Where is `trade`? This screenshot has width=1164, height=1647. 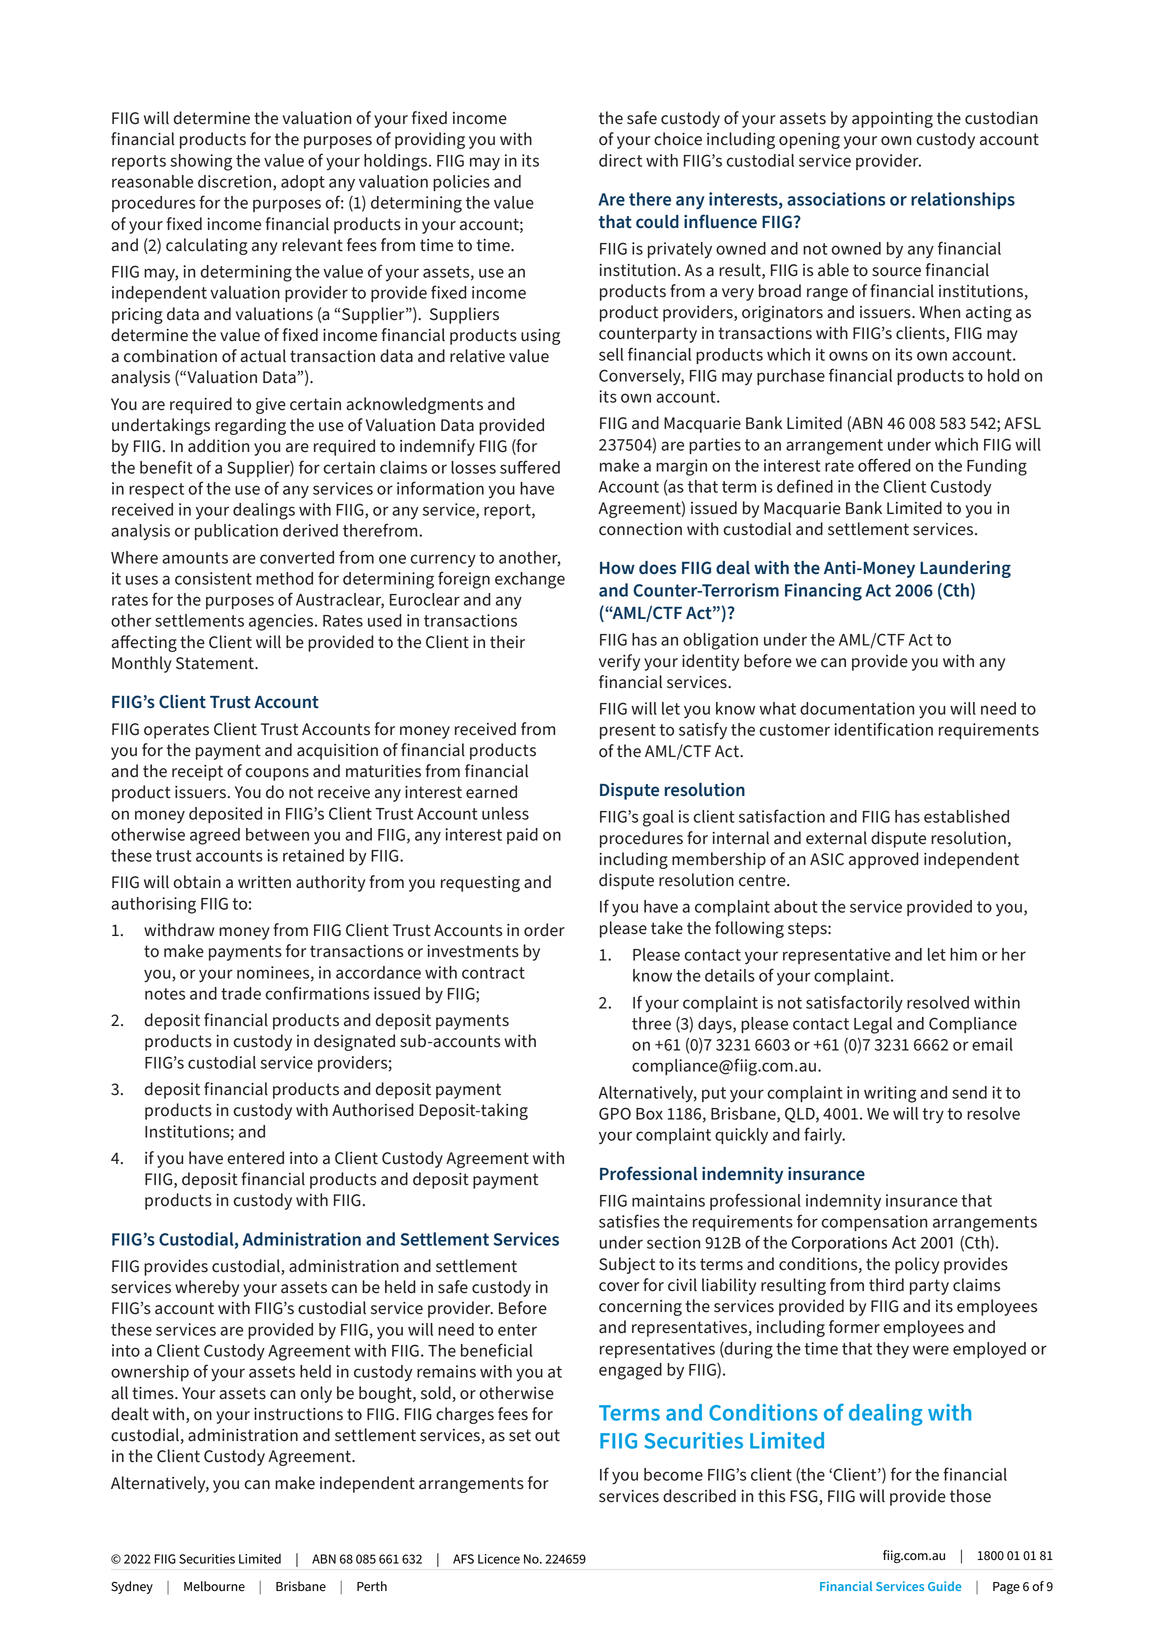
trade is located at coordinates (241, 993).
